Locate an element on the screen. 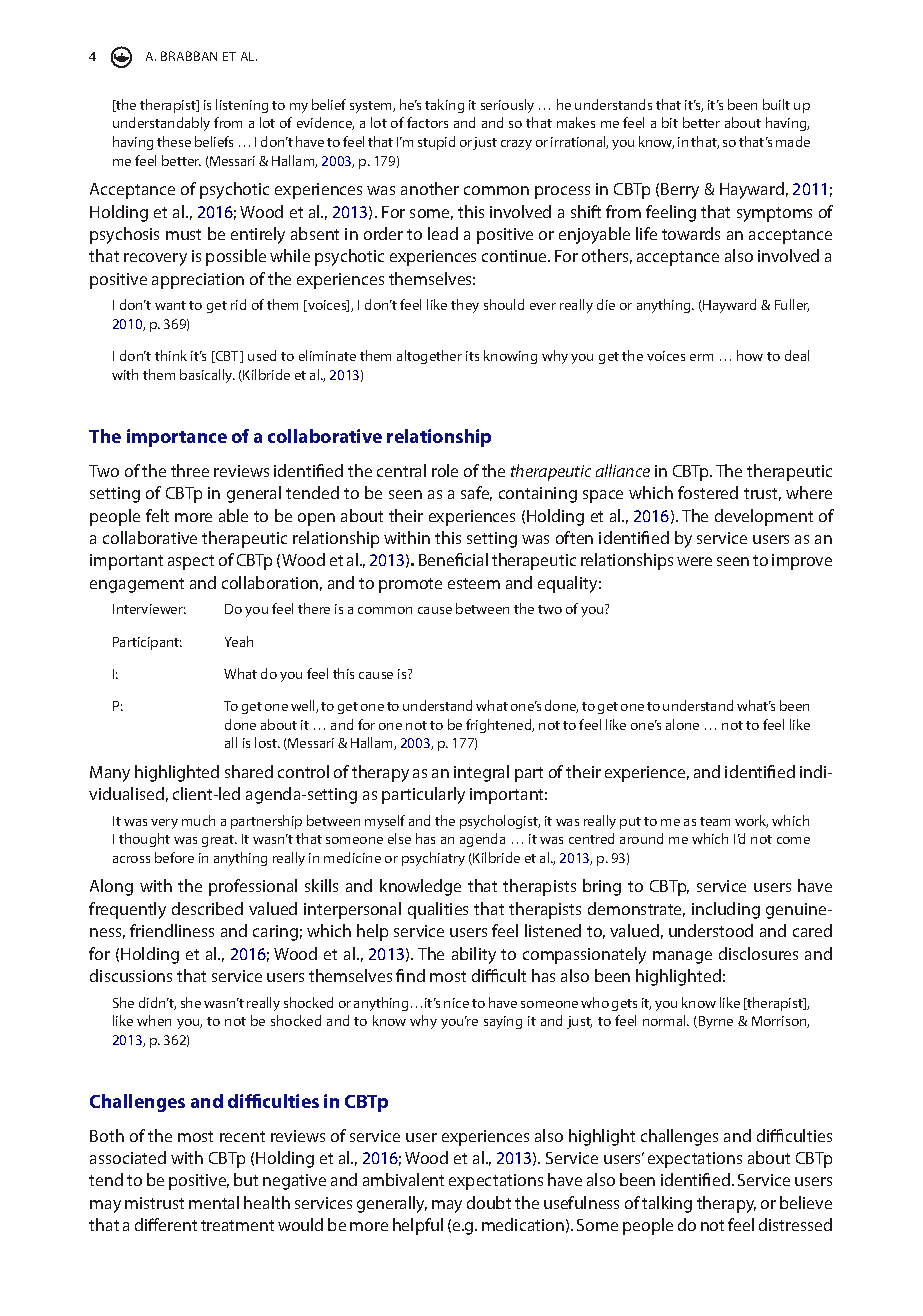 The height and width of the screenshot is (1316, 923). team is located at coordinates (715, 821).
